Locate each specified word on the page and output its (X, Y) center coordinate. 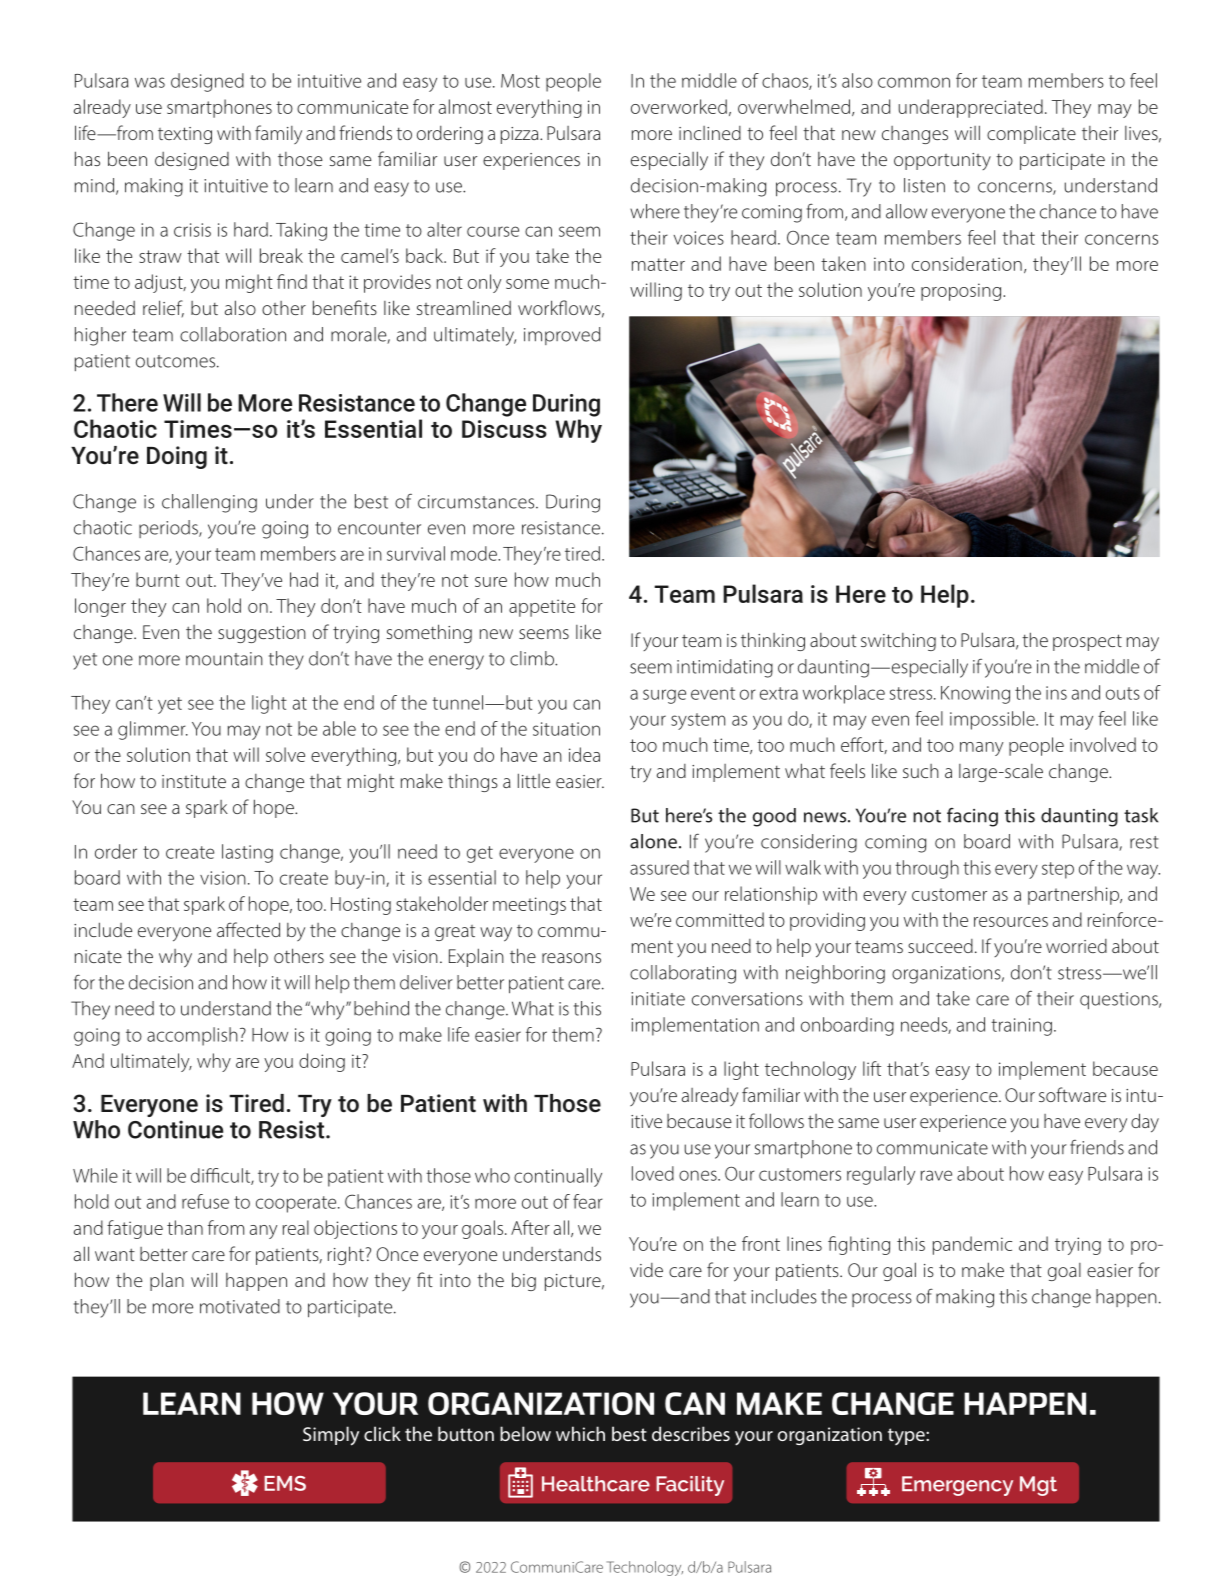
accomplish (192, 1036)
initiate (658, 999)
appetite (542, 608)
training (1021, 1027)
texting (185, 135)
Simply (331, 1436)
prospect (1087, 642)
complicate (1031, 135)
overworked (679, 106)
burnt (158, 579)
